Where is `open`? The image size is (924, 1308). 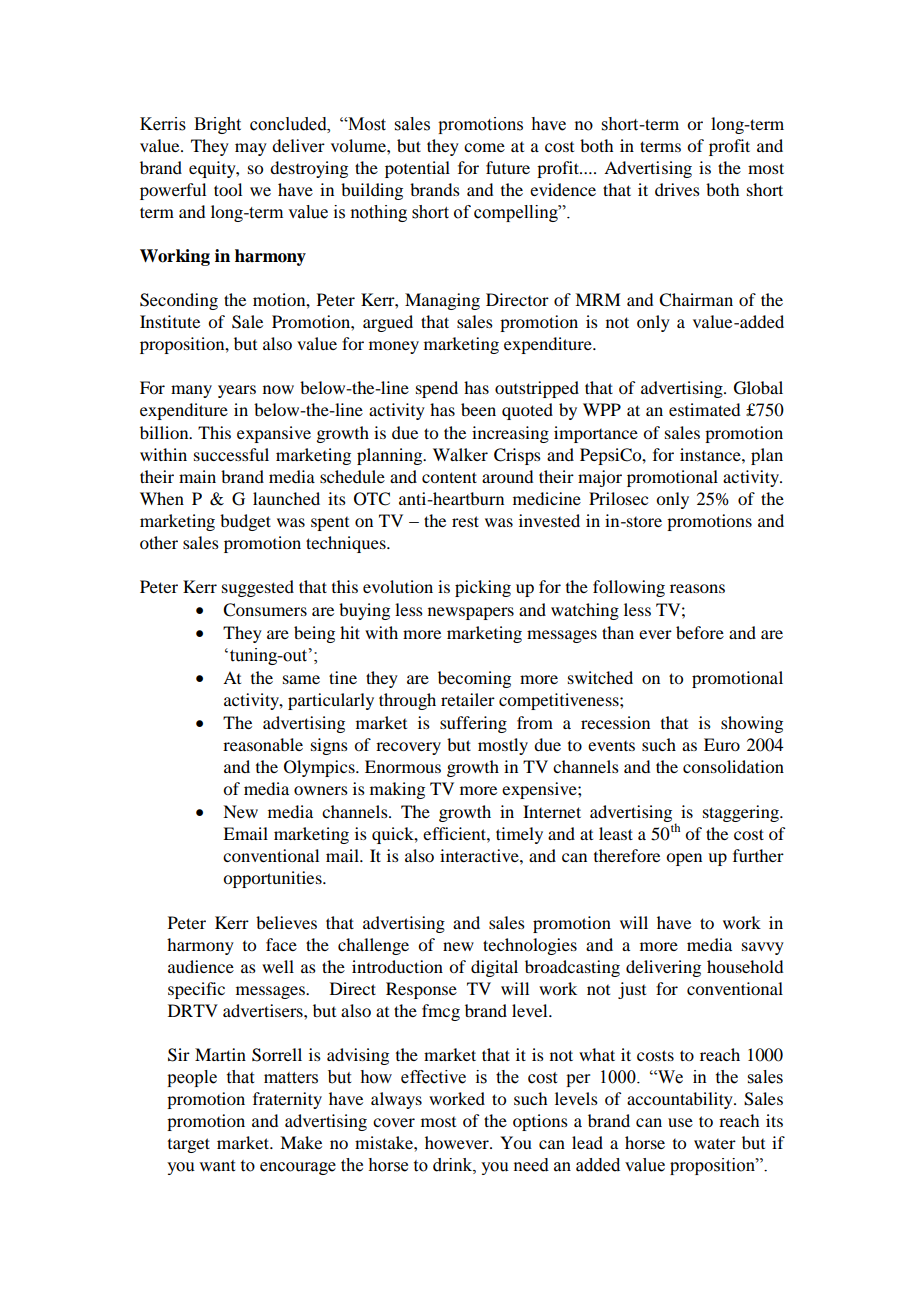
open is located at coordinates (684, 859).
